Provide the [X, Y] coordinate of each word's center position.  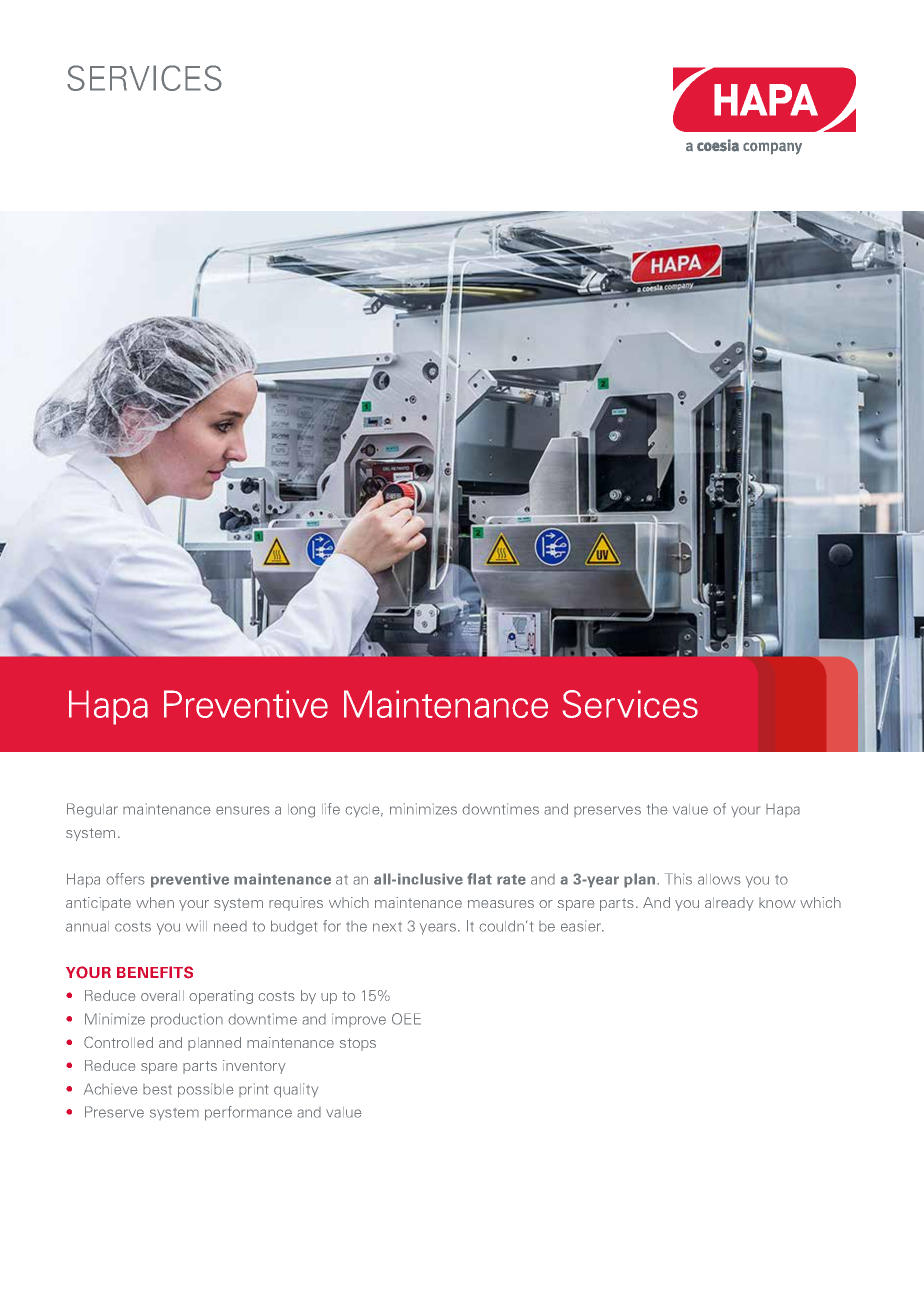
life [331, 809]
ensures [243, 810]
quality [296, 1090]
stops [358, 1044]
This [678, 879]
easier [582, 926]
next [387, 927]
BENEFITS [155, 972]
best [157, 1089]
